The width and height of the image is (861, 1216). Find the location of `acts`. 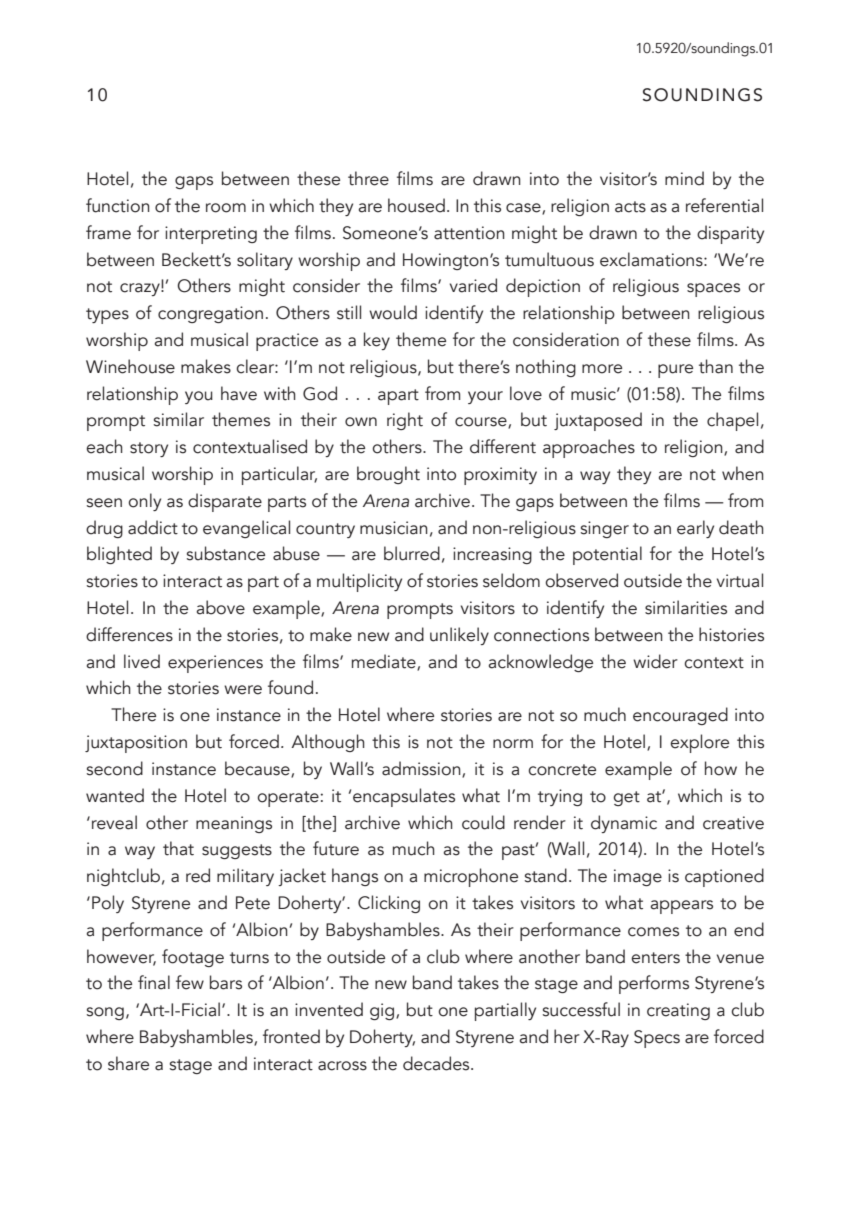

acts is located at coordinates (630, 207).
